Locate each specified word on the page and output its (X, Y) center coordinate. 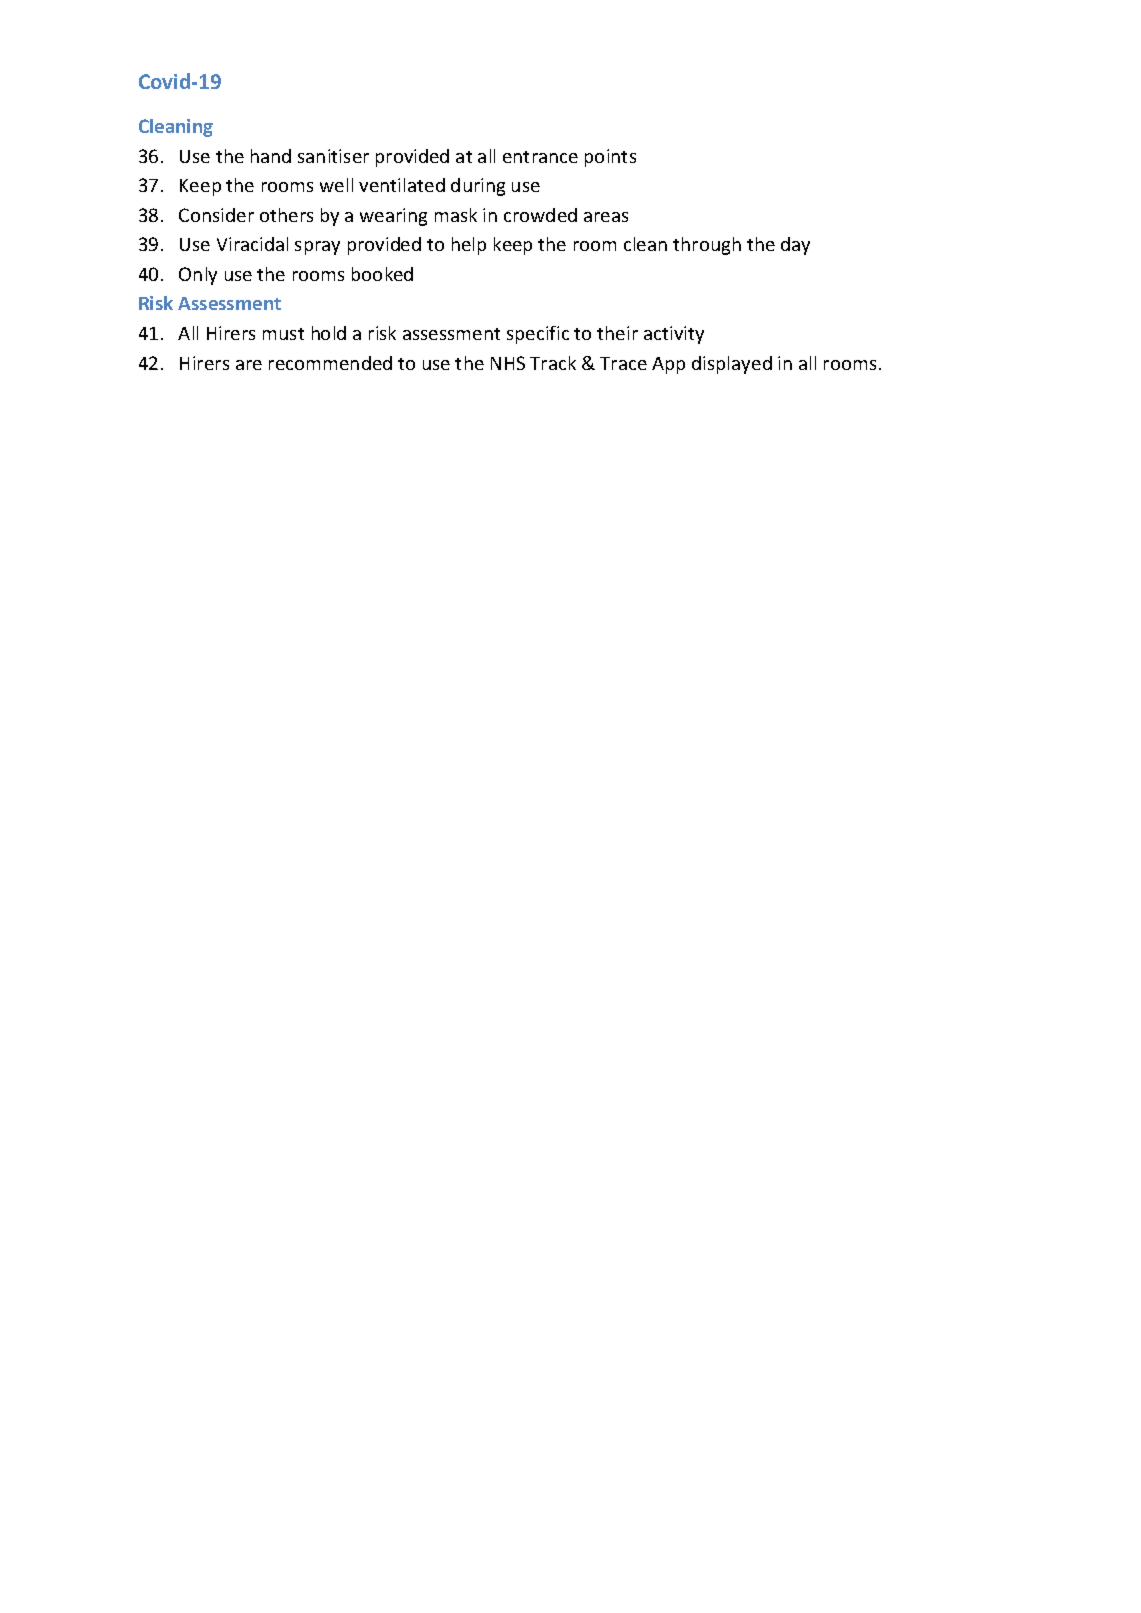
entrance (540, 157)
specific (538, 335)
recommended (330, 363)
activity (674, 335)
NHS (508, 363)
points (610, 158)
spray (317, 248)
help (469, 246)
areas (606, 217)
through (707, 246)
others (286, 215)
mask (456, 215)
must (283, 334)
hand (271, 156)
